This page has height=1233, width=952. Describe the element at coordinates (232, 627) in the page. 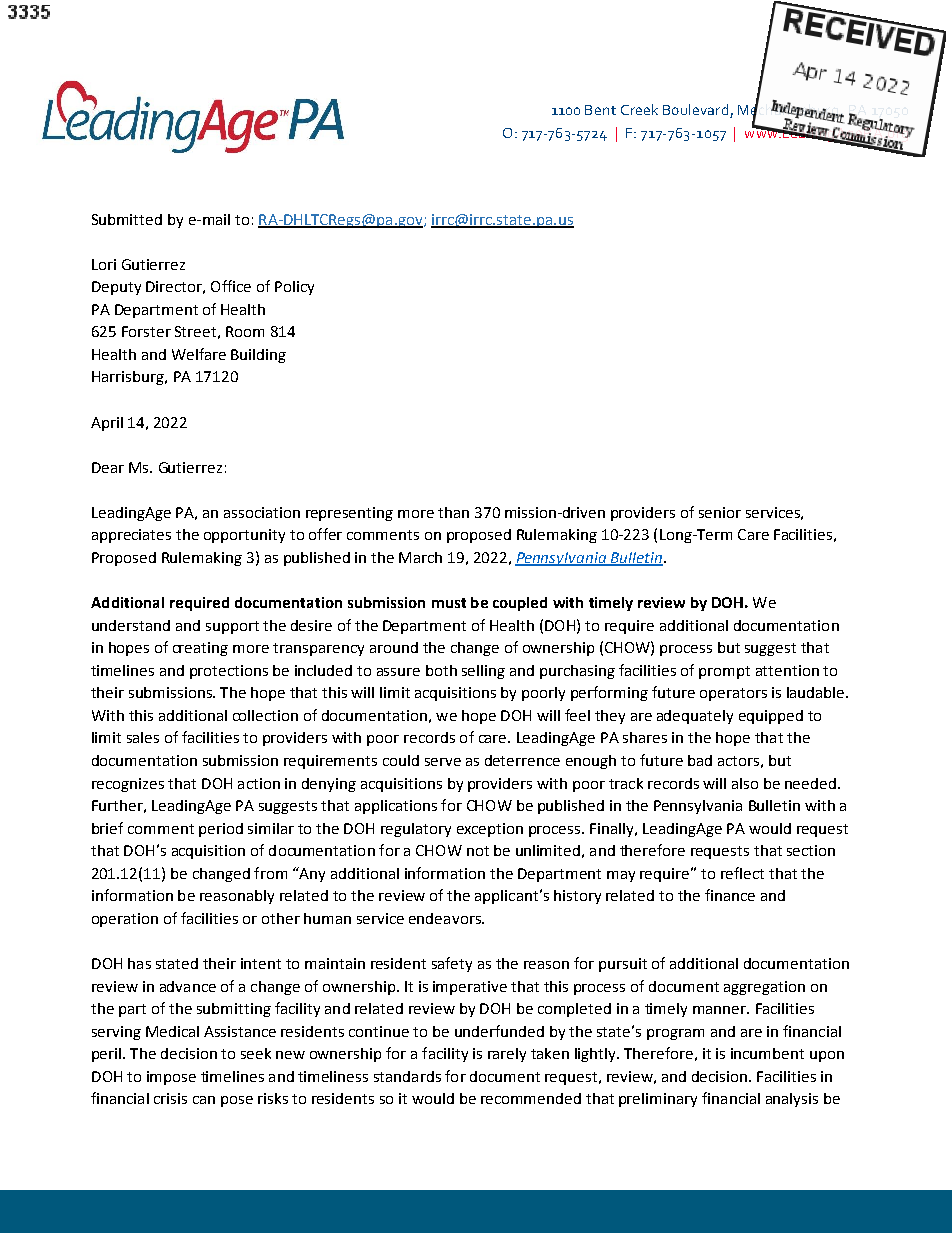

I see `support` at that location.
